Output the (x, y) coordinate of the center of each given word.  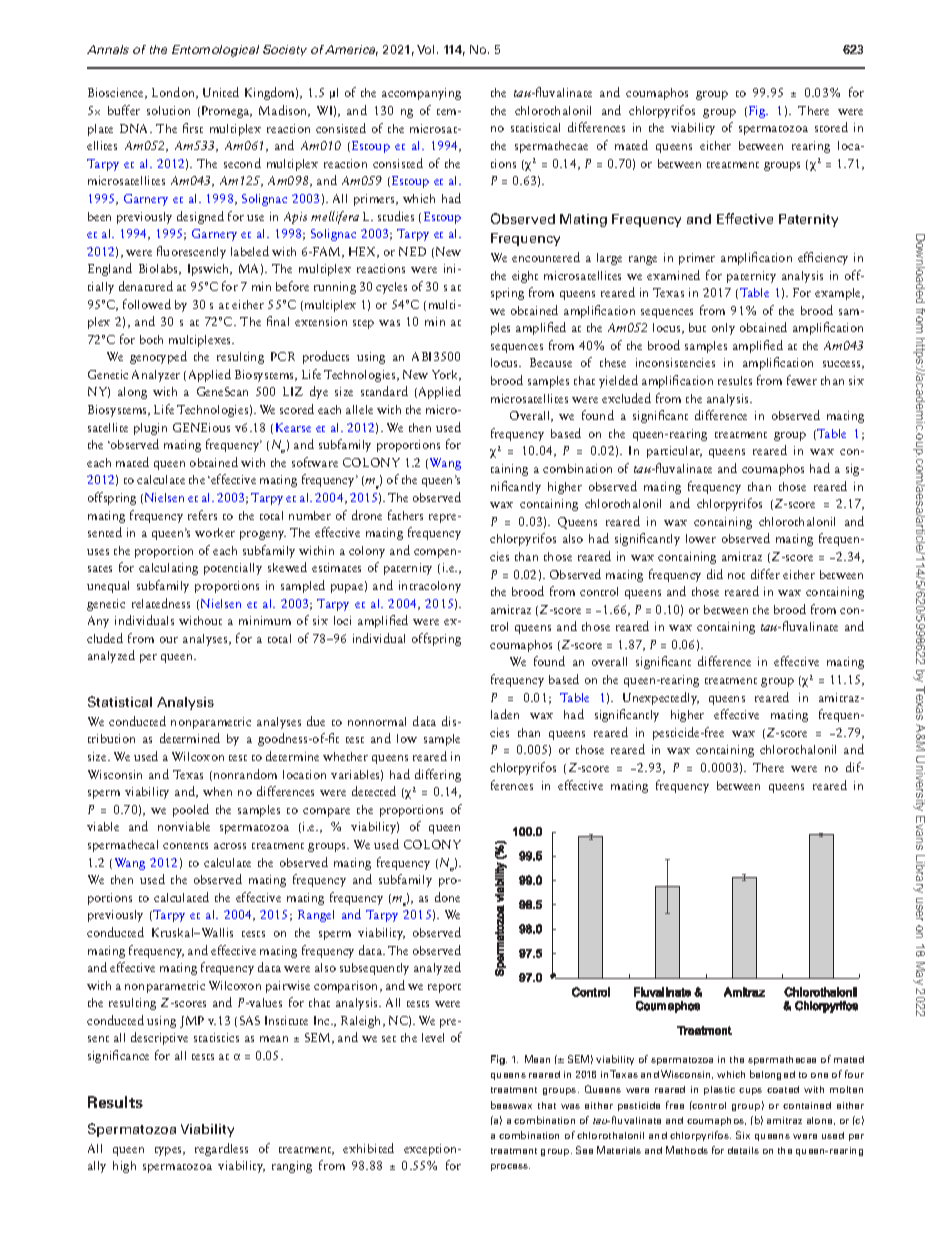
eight (525, 277)
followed (147, 304)
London (174, 93)
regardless (221, 1149)
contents (185, 846)
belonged (772, 1075)
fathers (405, 515)
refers (202, 515)
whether (345, 756)
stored (831, 127)
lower (701, 538)
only (723, 329)
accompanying (421, 94)
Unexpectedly (661, 698)
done (447, 897)
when (217, 791)
